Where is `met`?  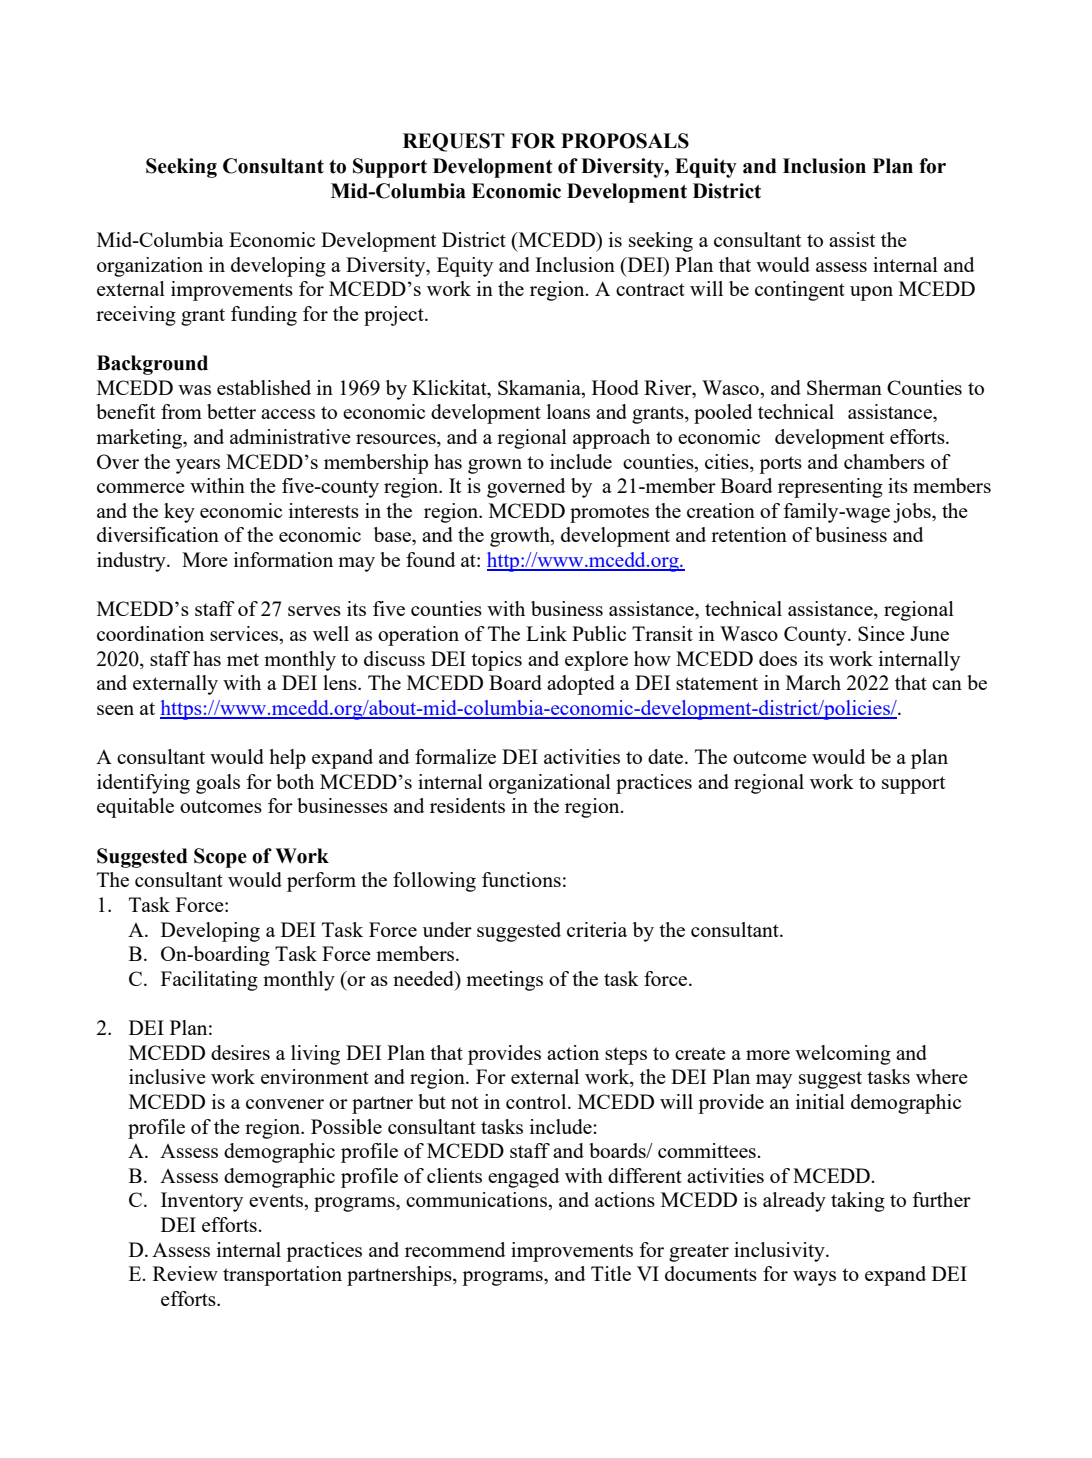
met is located at coordinates (243, 659).
